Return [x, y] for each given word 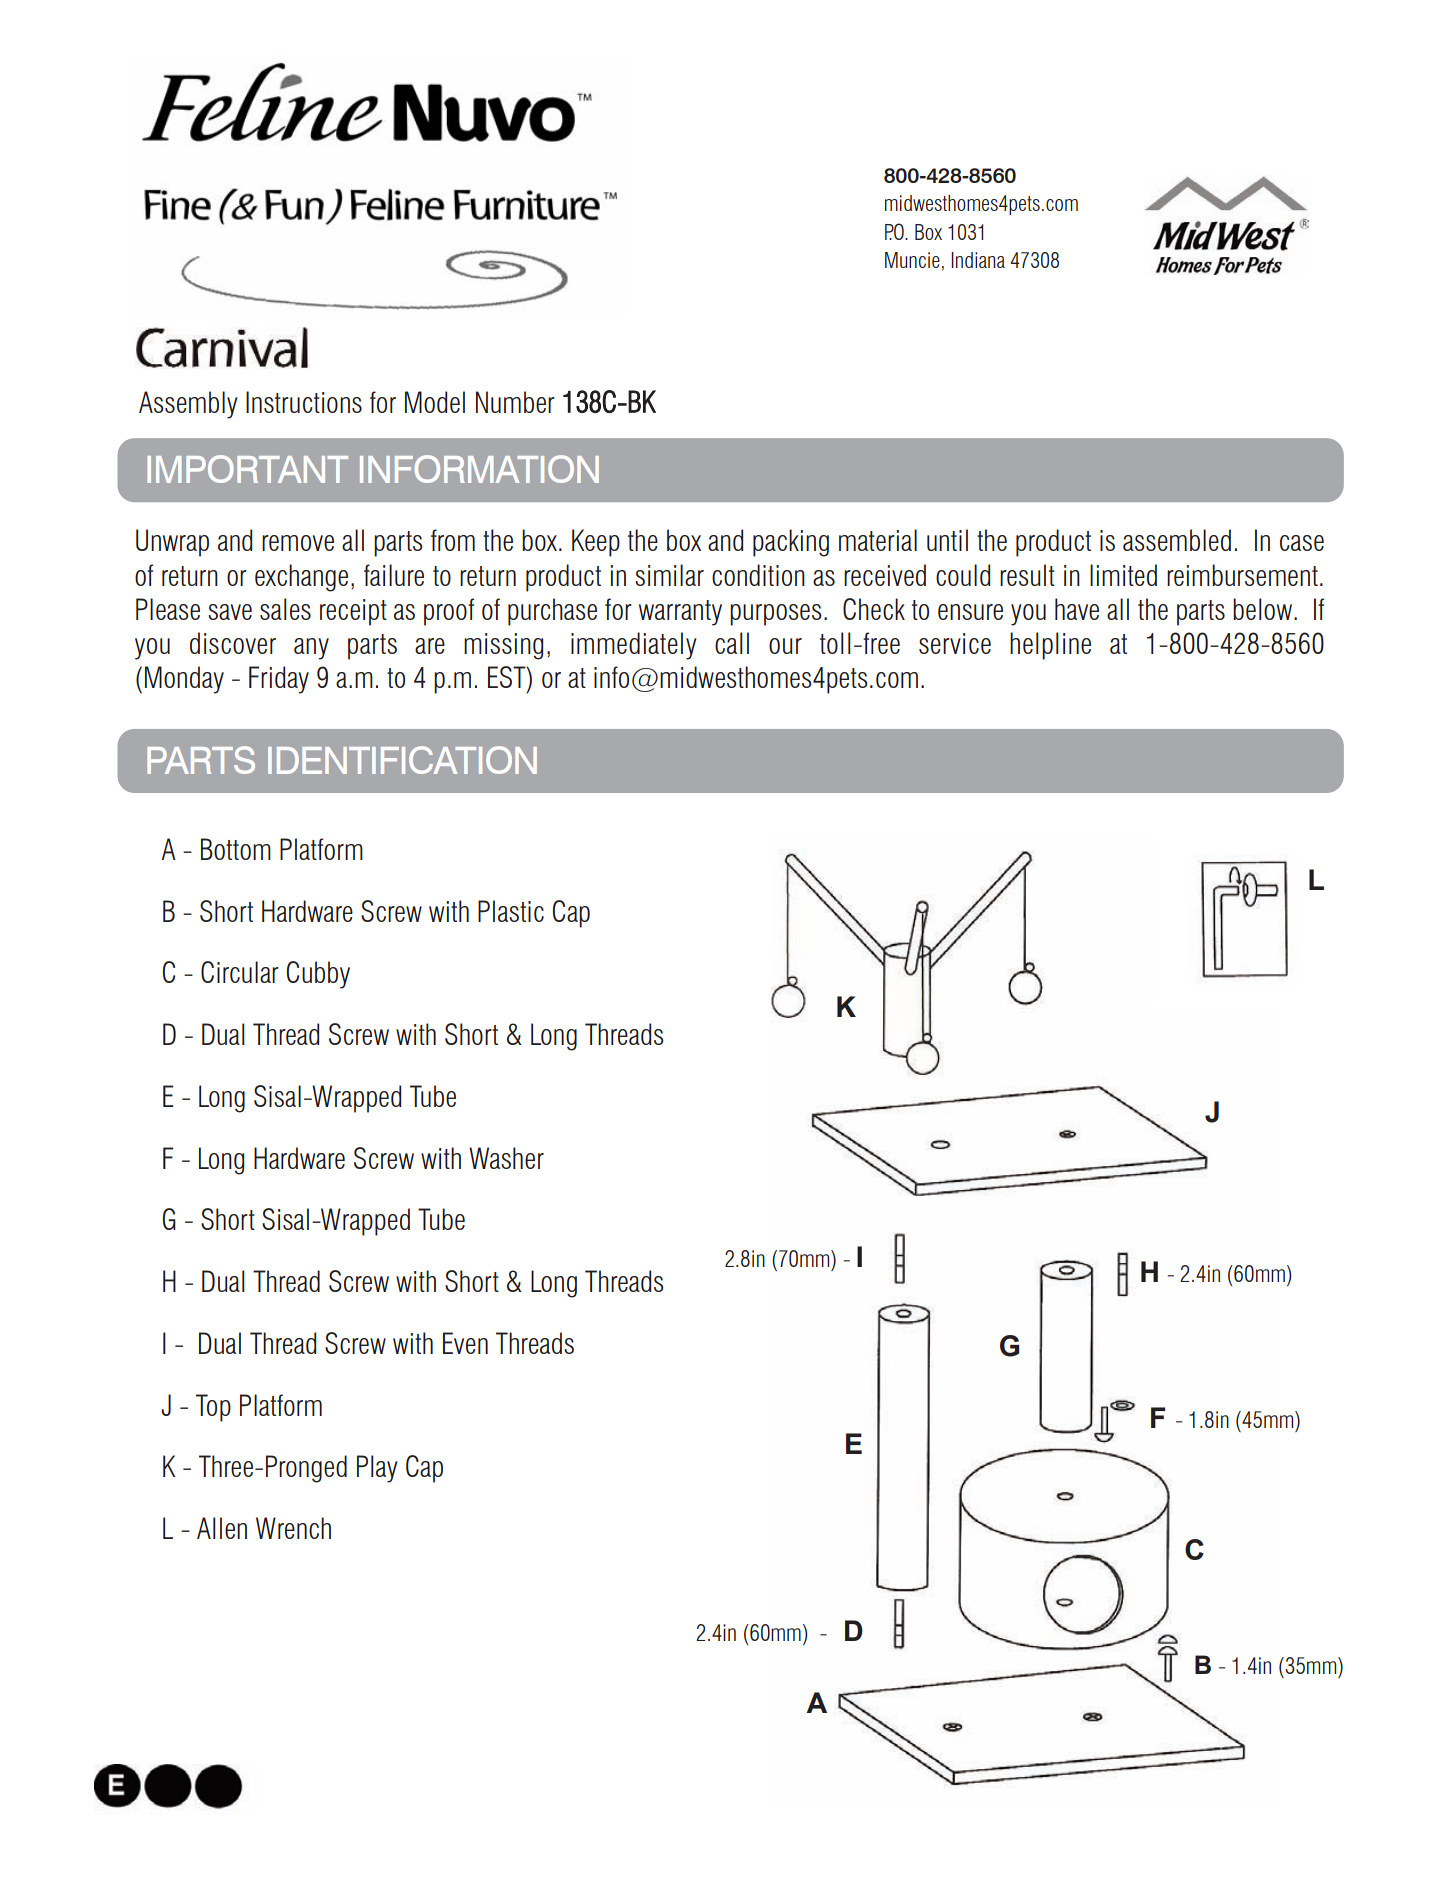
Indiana [978, 260]
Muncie [912, 260]
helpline [1050, 646]
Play [377, 1469]
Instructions [304, 402]
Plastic [511, 911]
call [732, 643]
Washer [506, 1158]
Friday [279, 680]
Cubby [318, 975]
